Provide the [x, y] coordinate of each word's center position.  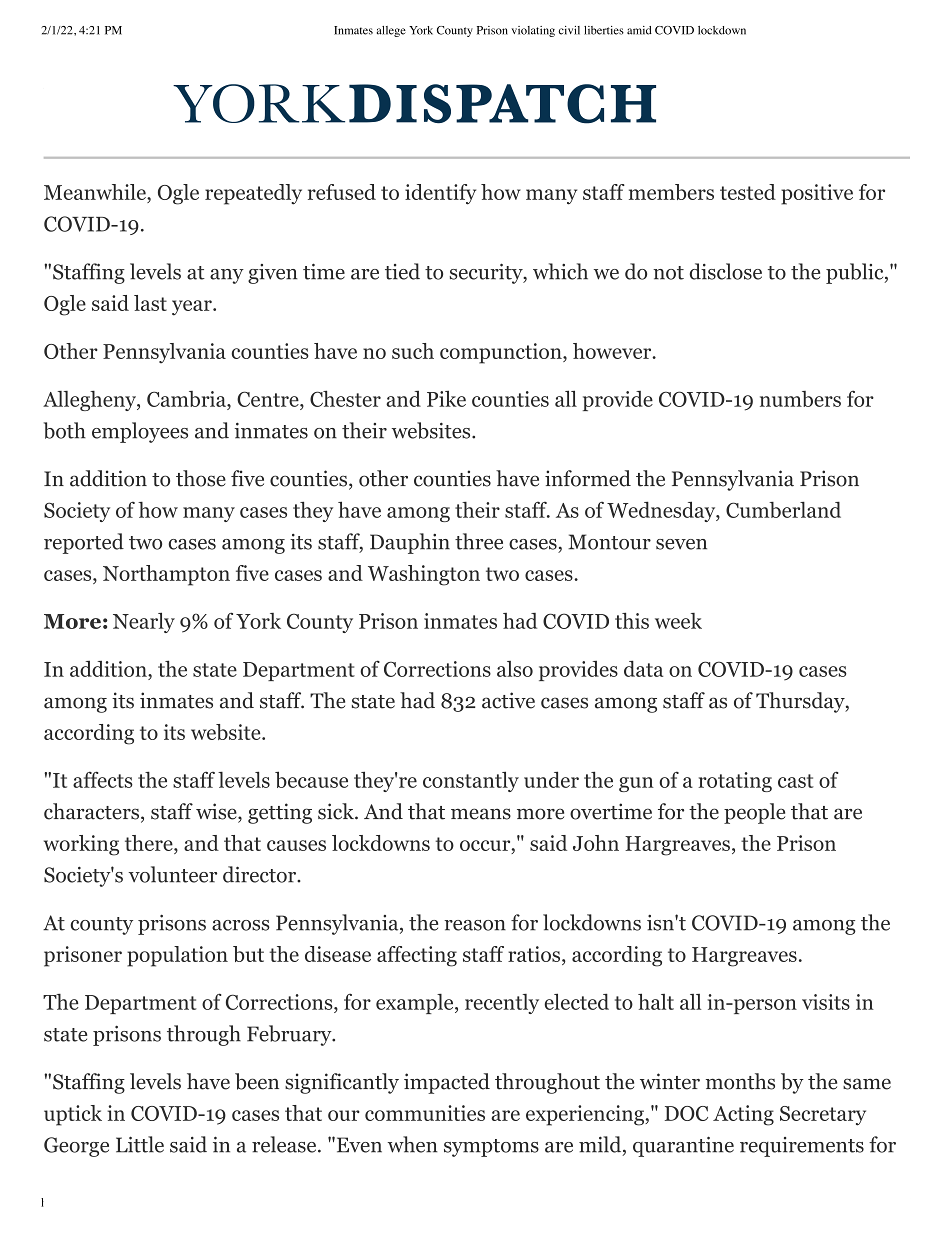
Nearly [144, 622]
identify [440, 194]
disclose [726, 271]
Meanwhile [96, 193]
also [515, 669]
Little [140, 1144]
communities [425, 1113]
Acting [743, 1115]
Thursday [801, 702]
